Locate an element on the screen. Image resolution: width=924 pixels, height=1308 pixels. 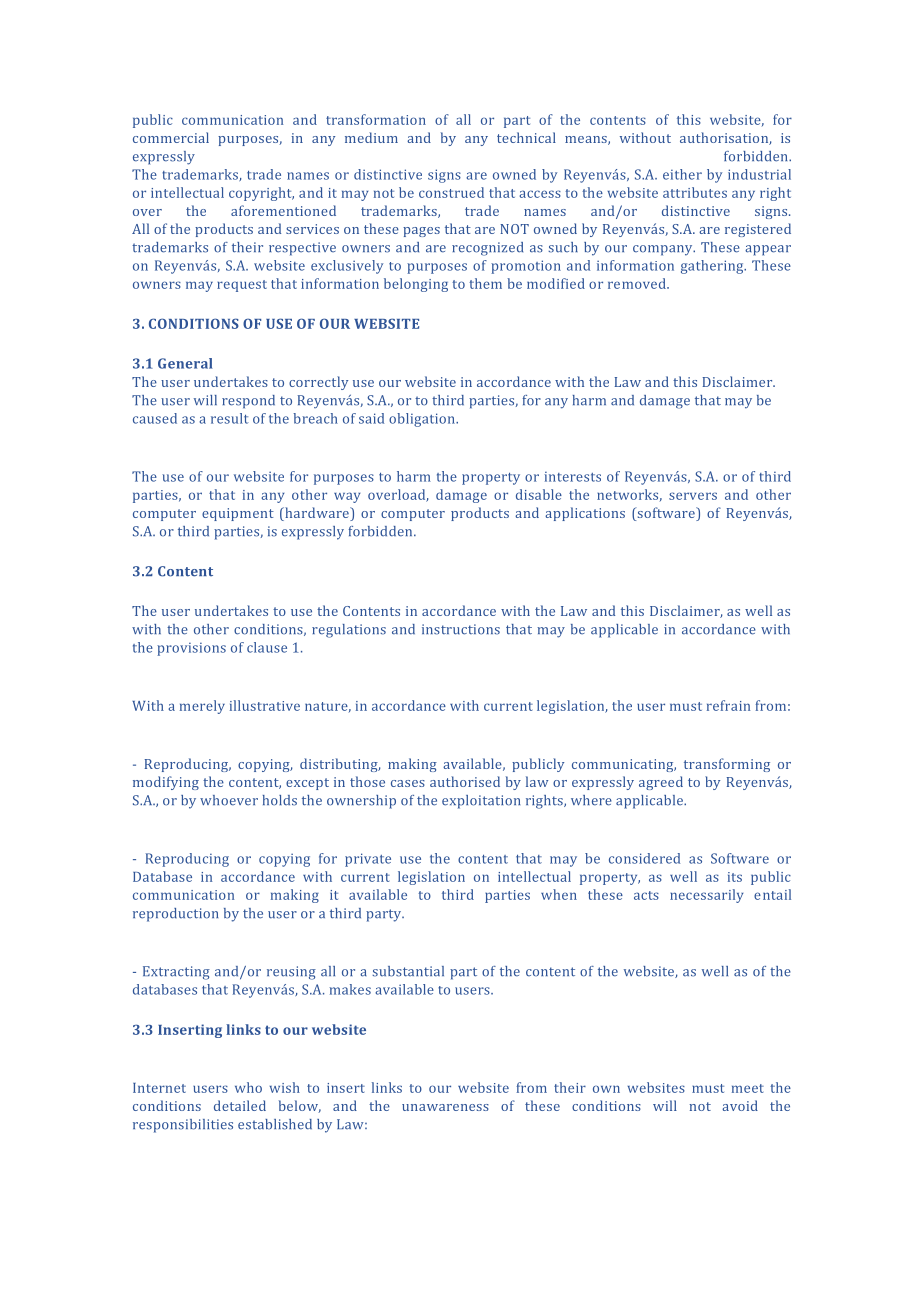
respond is located at coordinates (248, 402).
